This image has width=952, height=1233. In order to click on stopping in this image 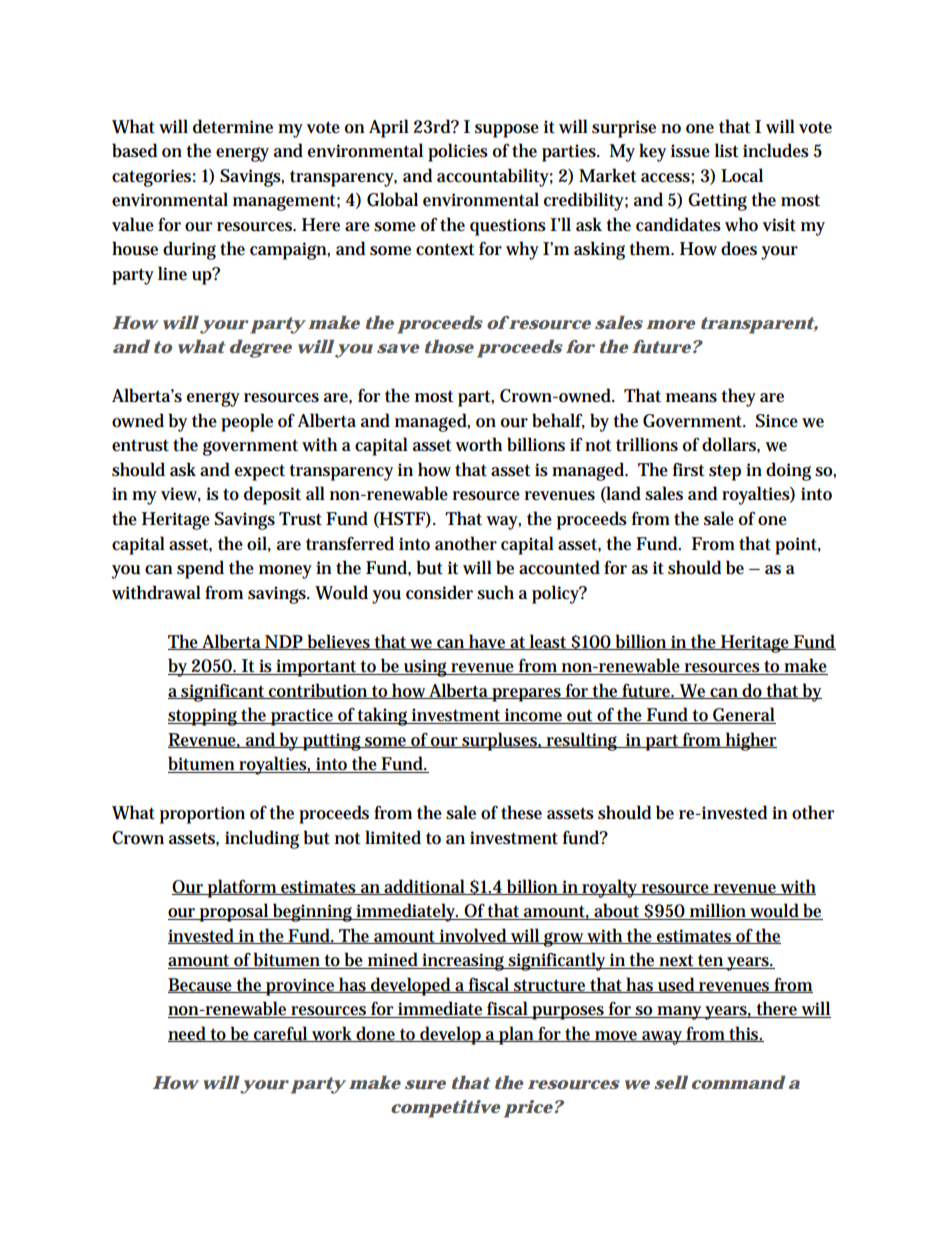, I will do `click(204, 717)`.
